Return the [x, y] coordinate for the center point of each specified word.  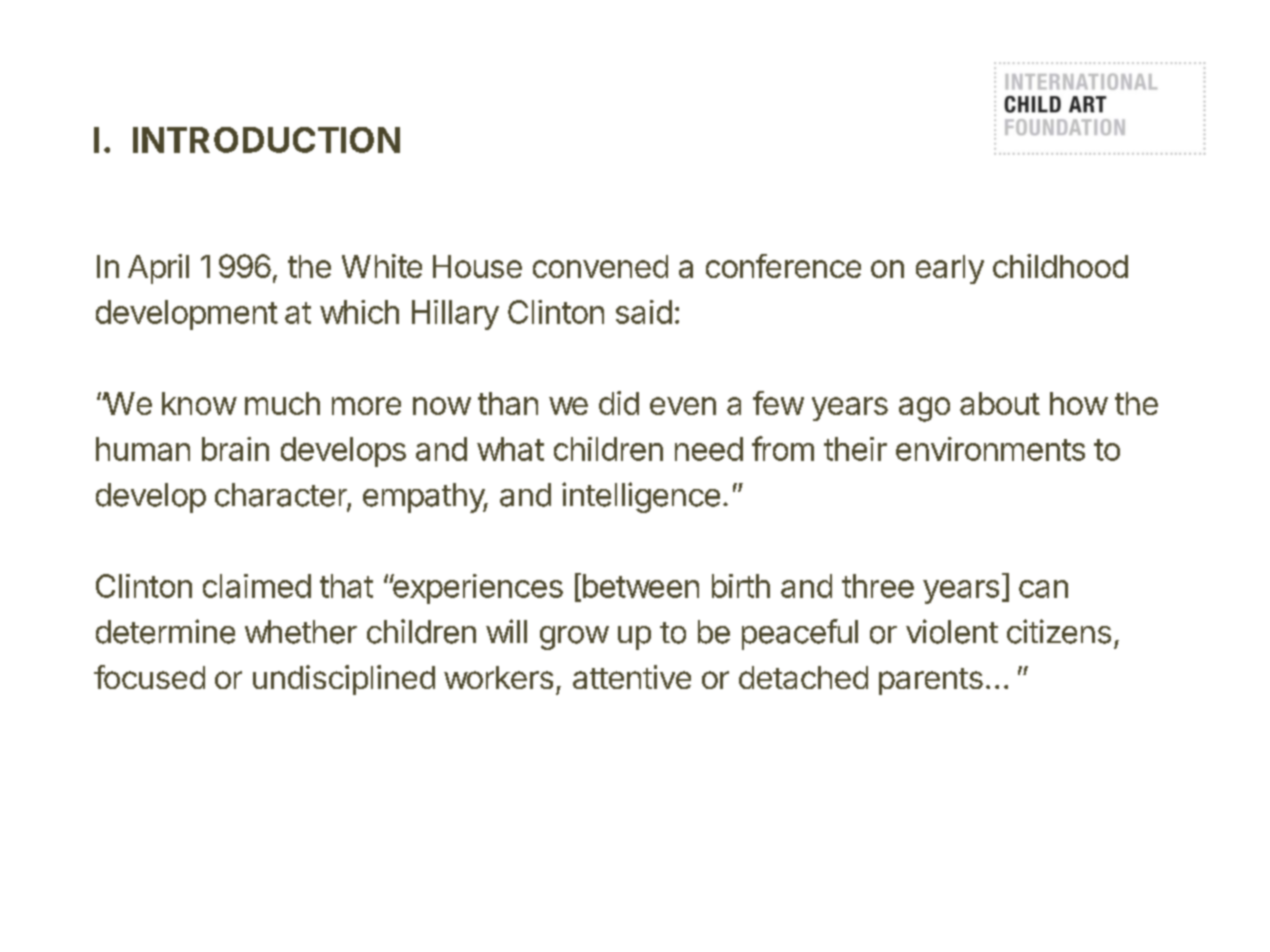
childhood [1060, 266]
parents [931, 681]
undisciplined [344, 680]
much [282, 403]
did [619, 403]
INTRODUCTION [266, 140]
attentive [632, 677]
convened [600, 266]
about [1000, 403]
